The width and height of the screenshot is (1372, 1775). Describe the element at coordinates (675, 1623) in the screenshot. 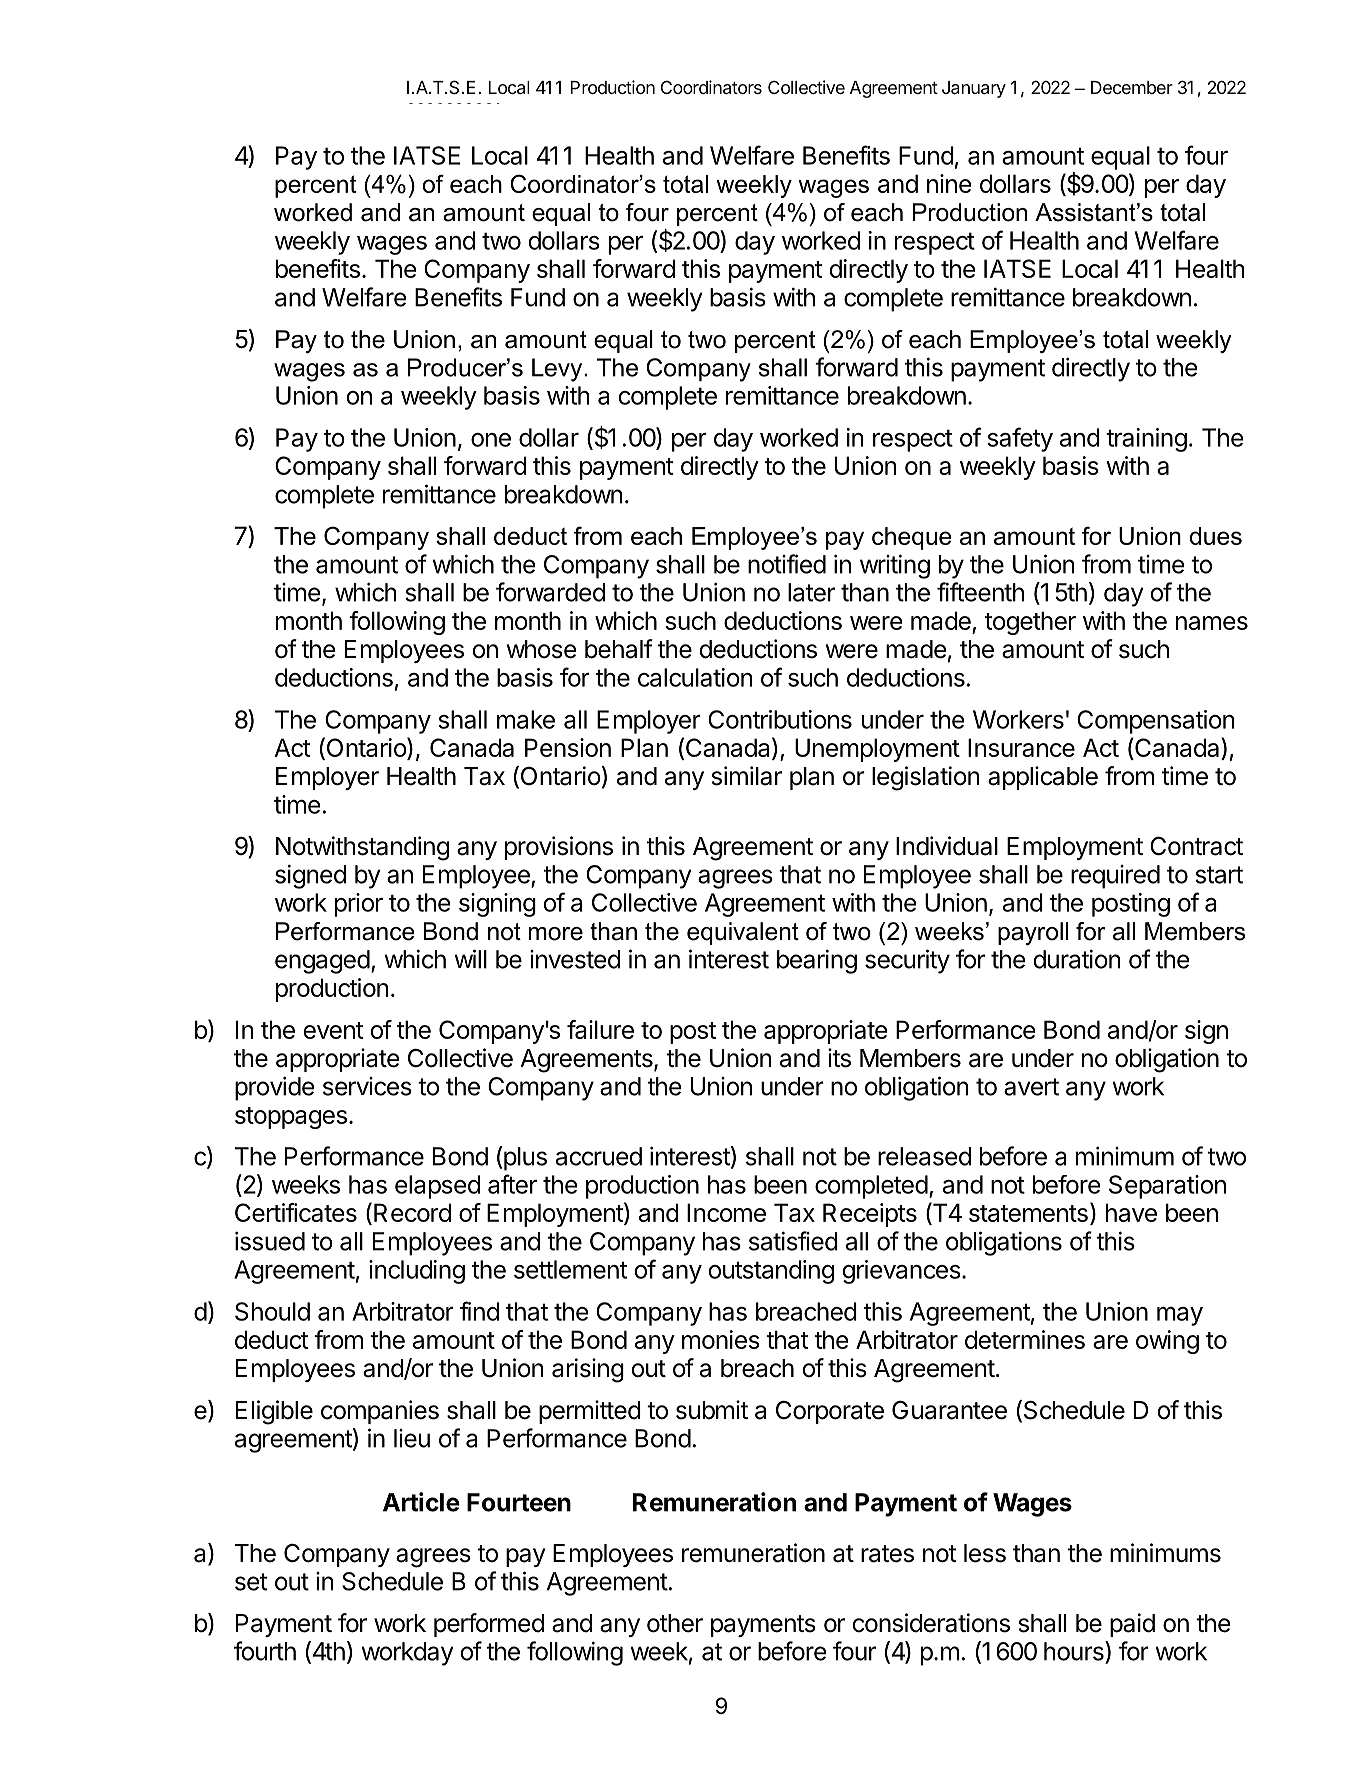

I see `other` at that location.
